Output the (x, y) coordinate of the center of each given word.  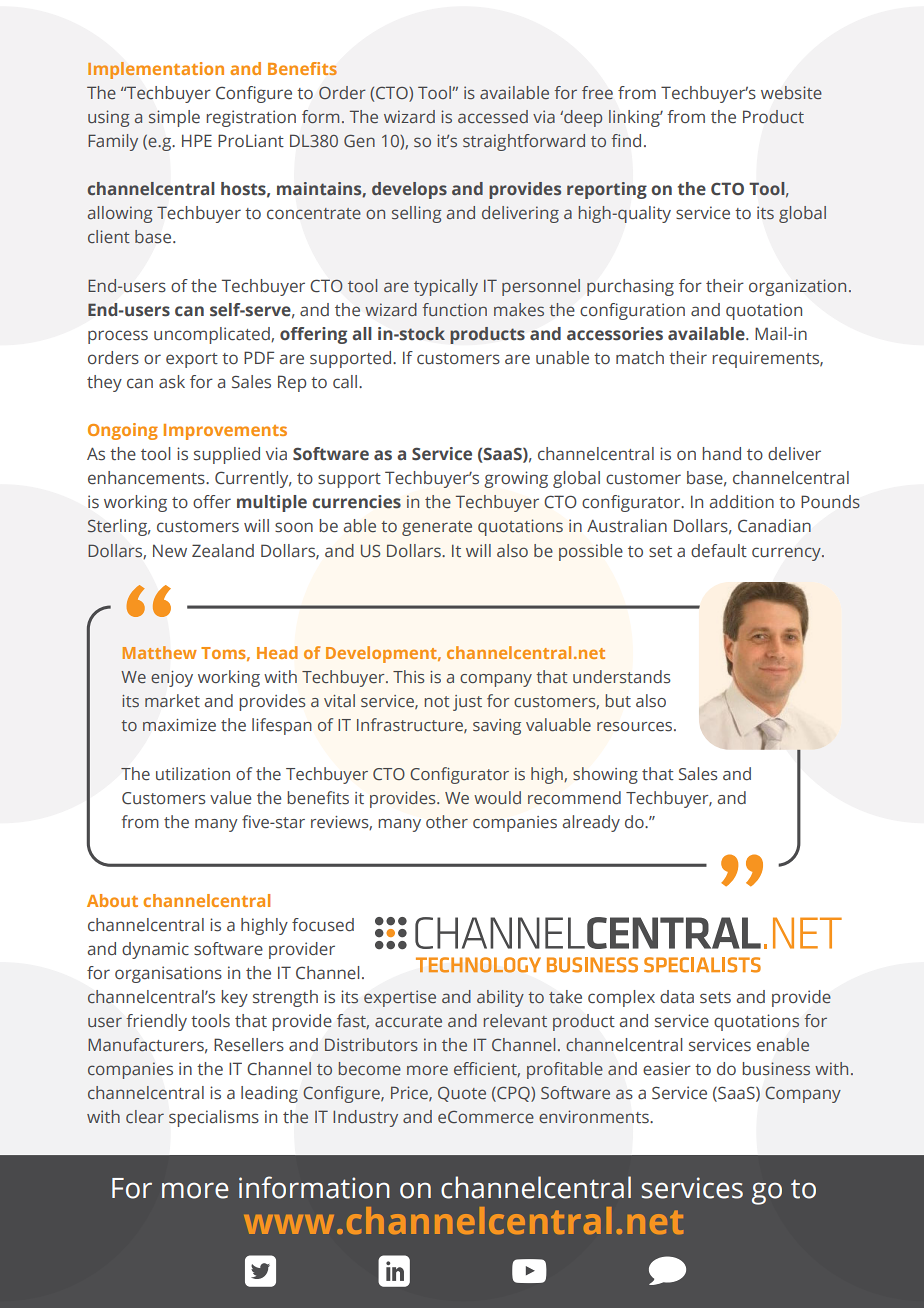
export (192, 360)
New (170, 551)
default (719, 551)
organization (797, 287)
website (791, 92)
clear (145, 1116)
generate (437, 528)
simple (174, 118)
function (454, 309)
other (447, 821)
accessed (493, 116)
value (230, 797)
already (591, 823)
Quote (462, 1094)
